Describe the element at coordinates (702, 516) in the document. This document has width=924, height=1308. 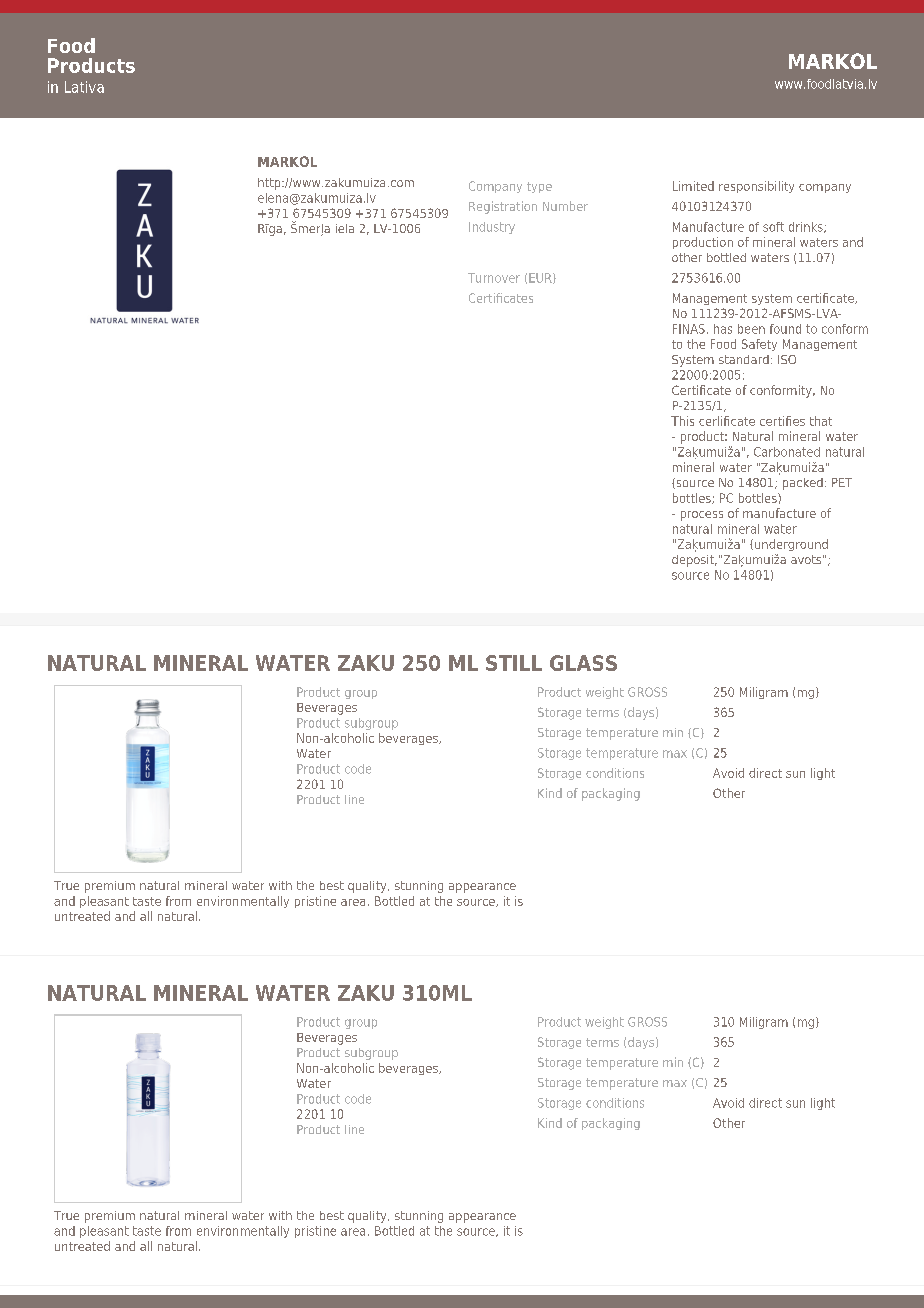
I see `process` at that location.
